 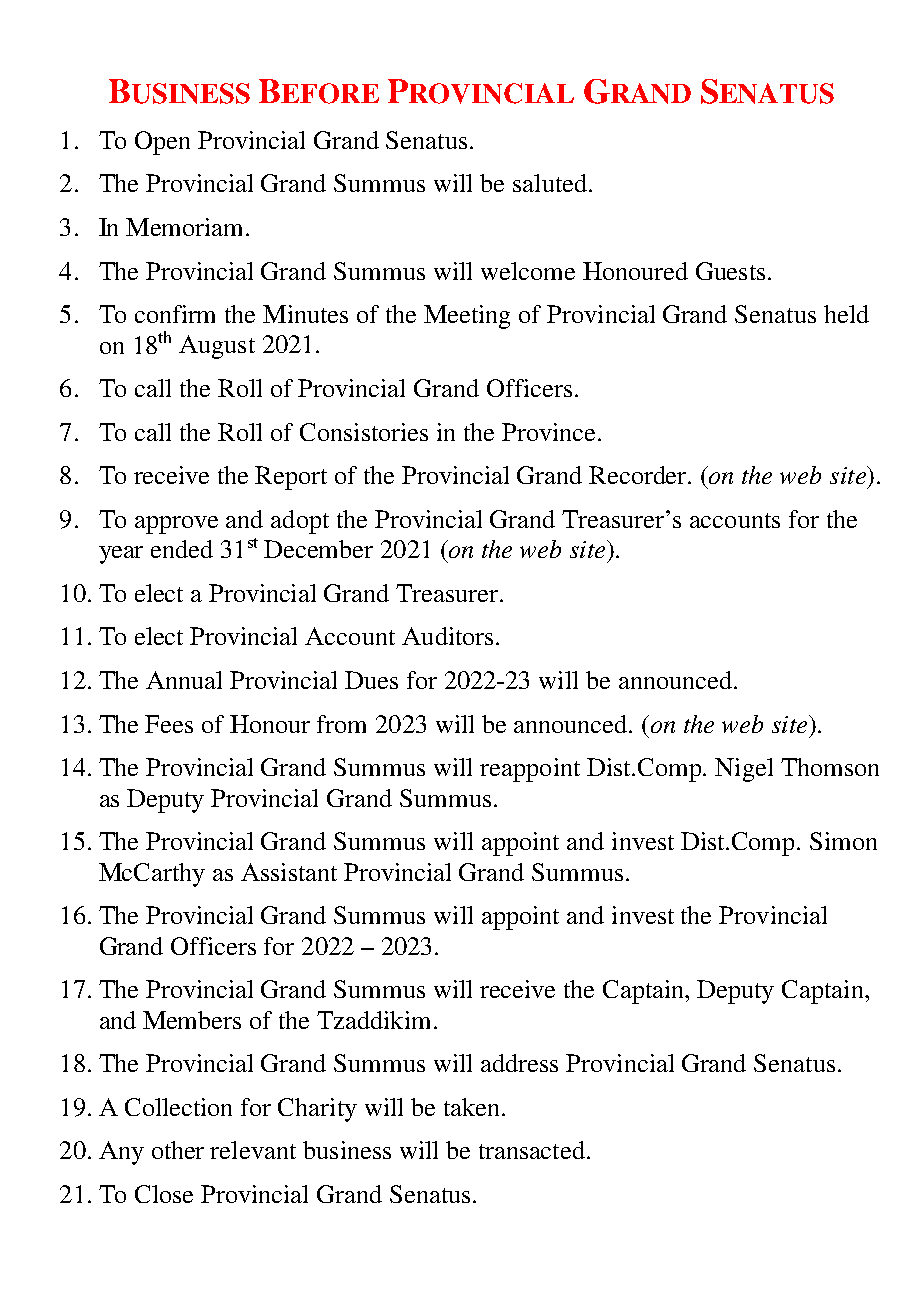 I want to click on address, so click(x=519, y=1063).
